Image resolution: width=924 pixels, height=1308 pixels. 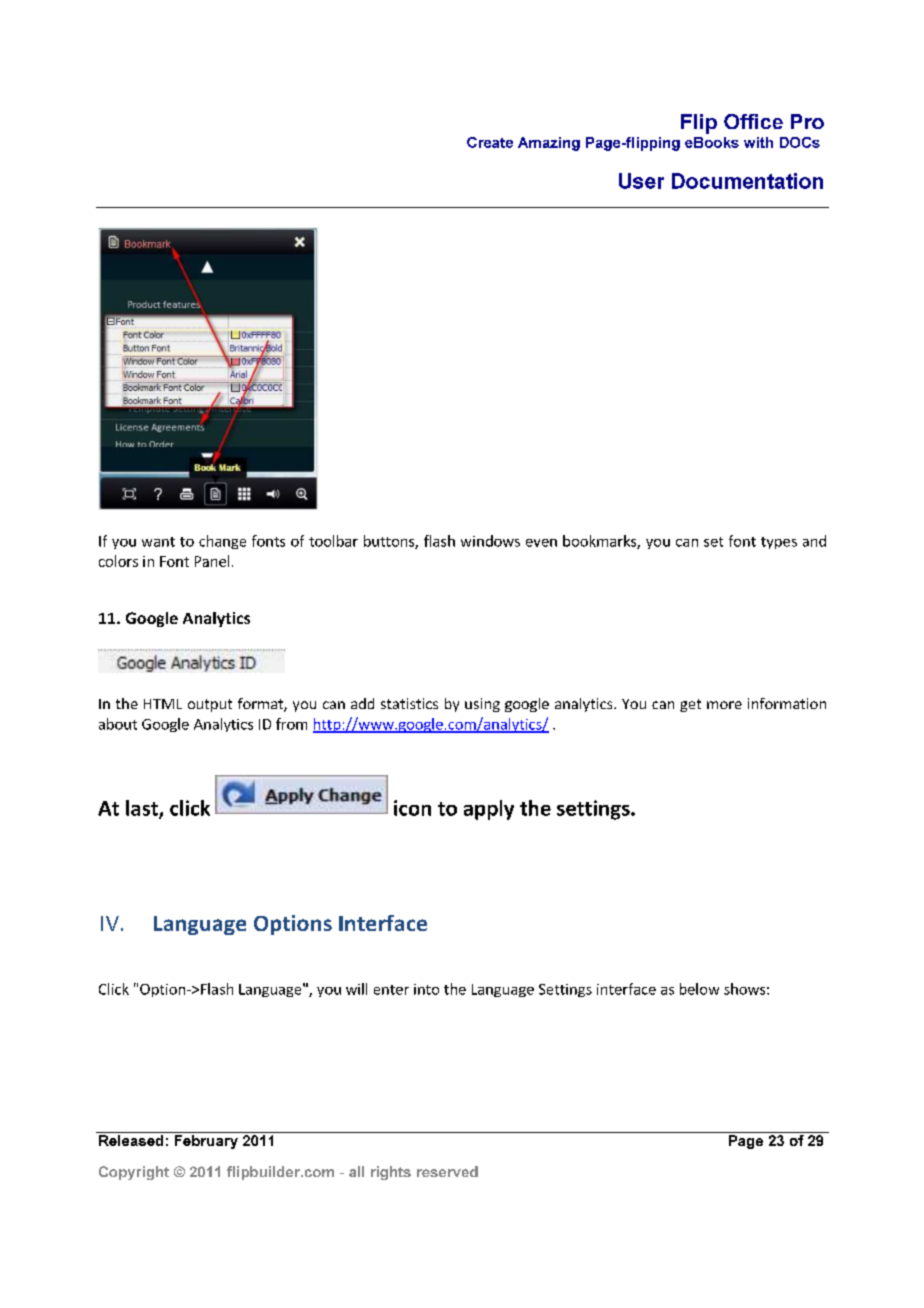 What do you see at coordinates (758, 142) in the page?
I see `with` at bounding box center [758, 142].
